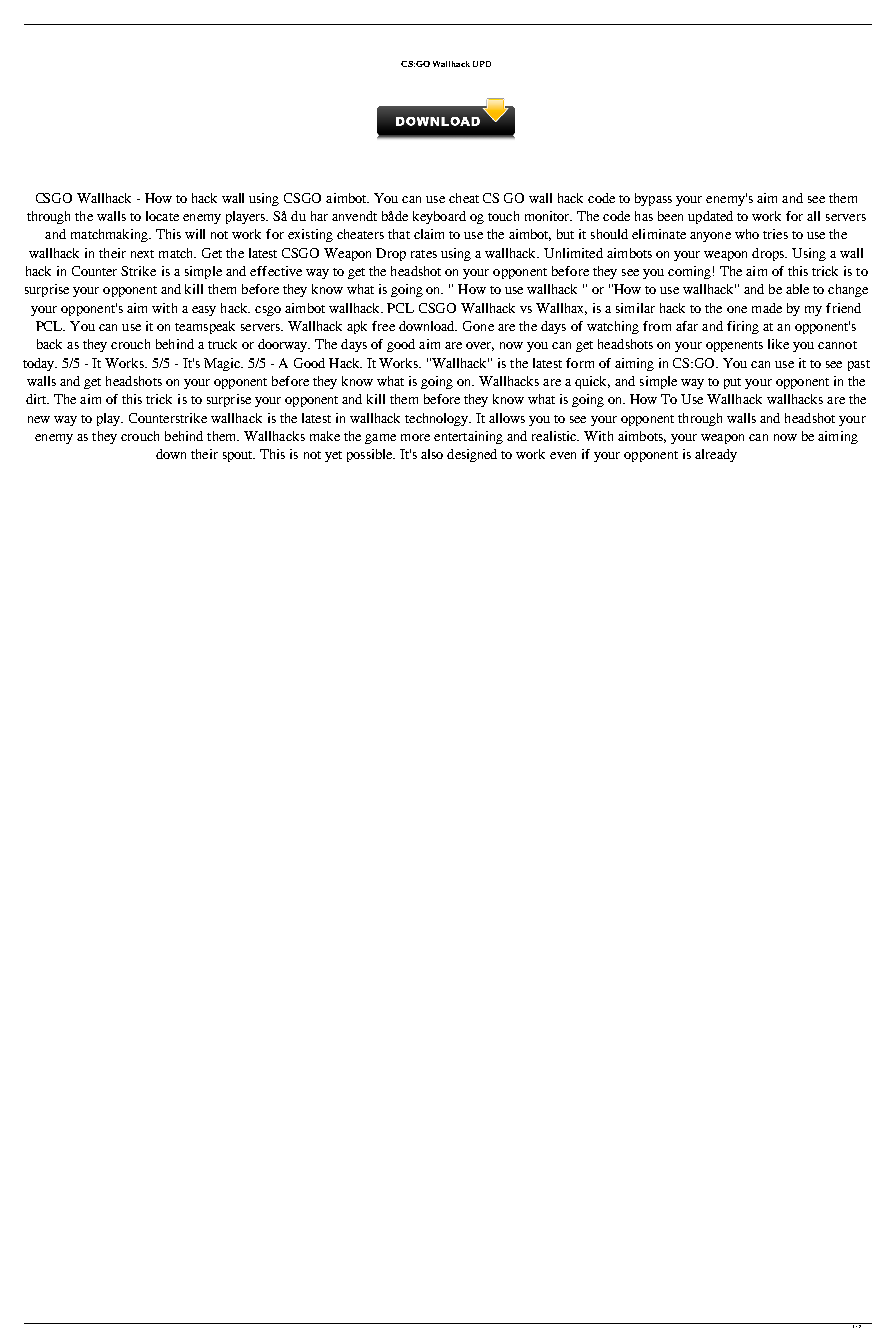 The image size is (896, 1340). I want to click on updated, so click(710, 217).
